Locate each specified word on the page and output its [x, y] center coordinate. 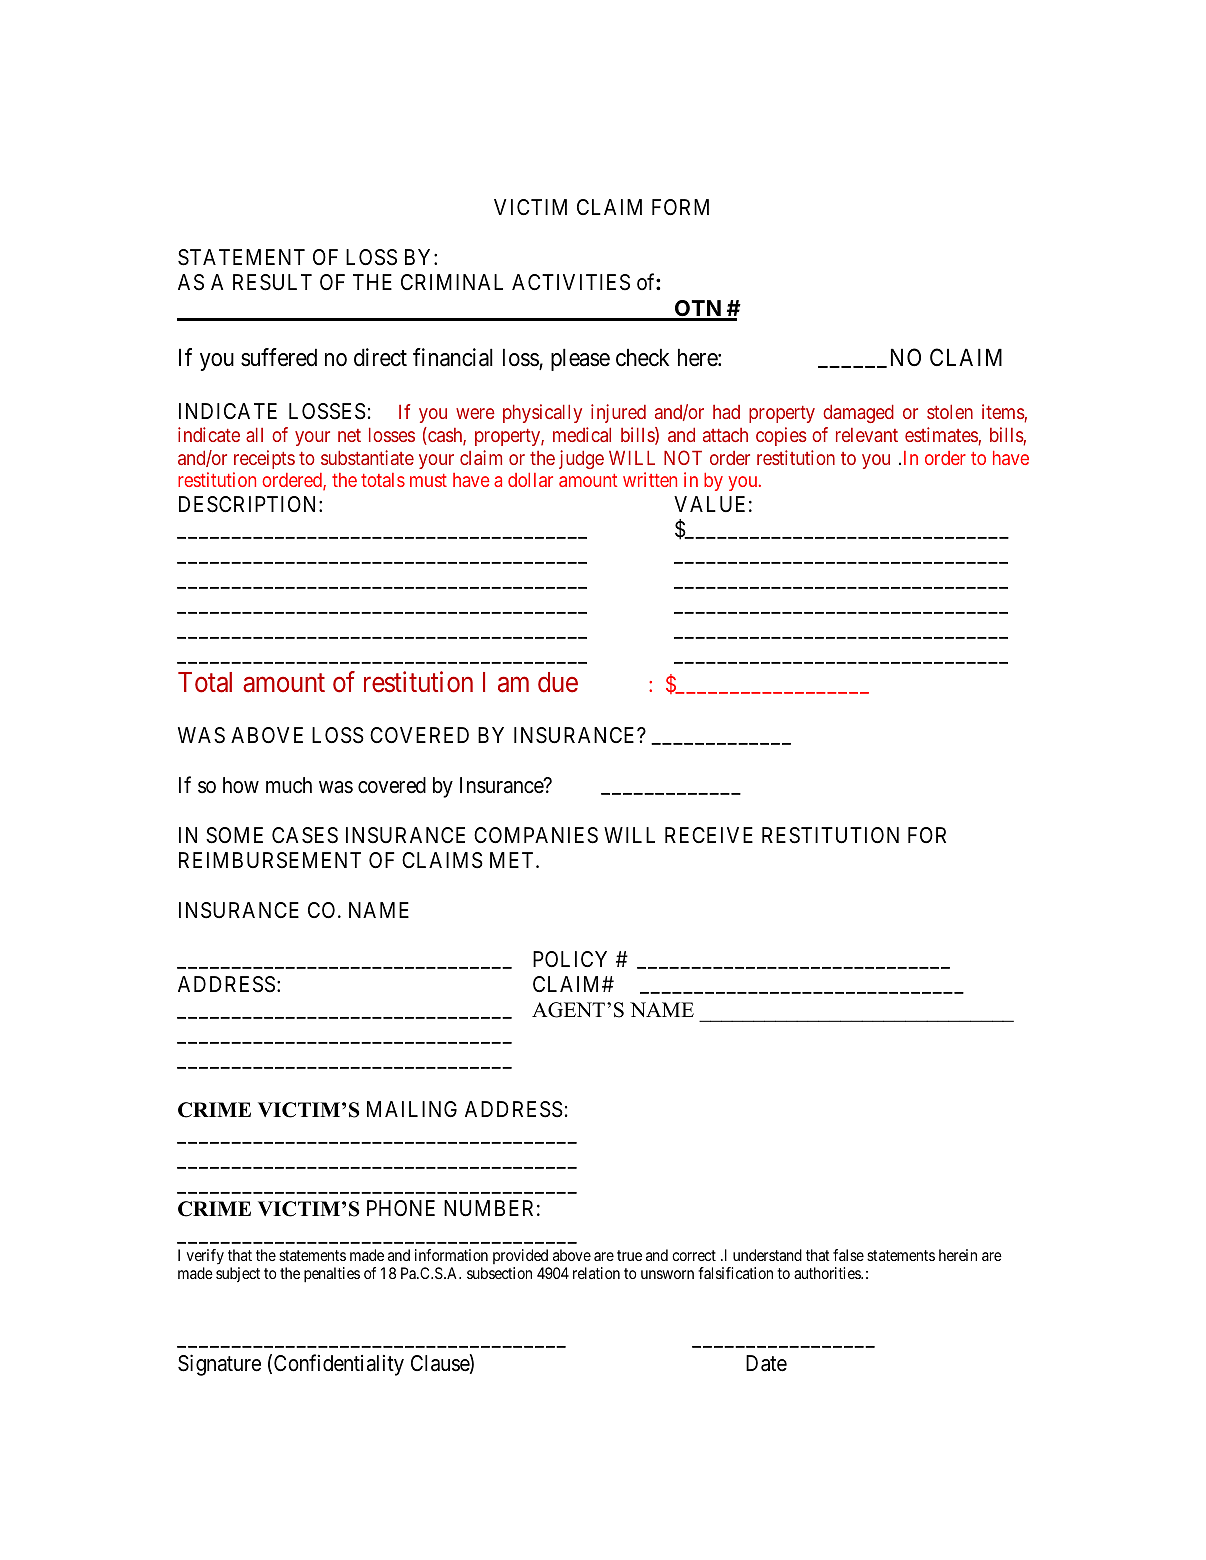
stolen [950, 411]
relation [596, 1273]
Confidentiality [339, 1365]
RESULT [272, 282]
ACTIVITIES [571, 282]
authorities [828, 1273]
